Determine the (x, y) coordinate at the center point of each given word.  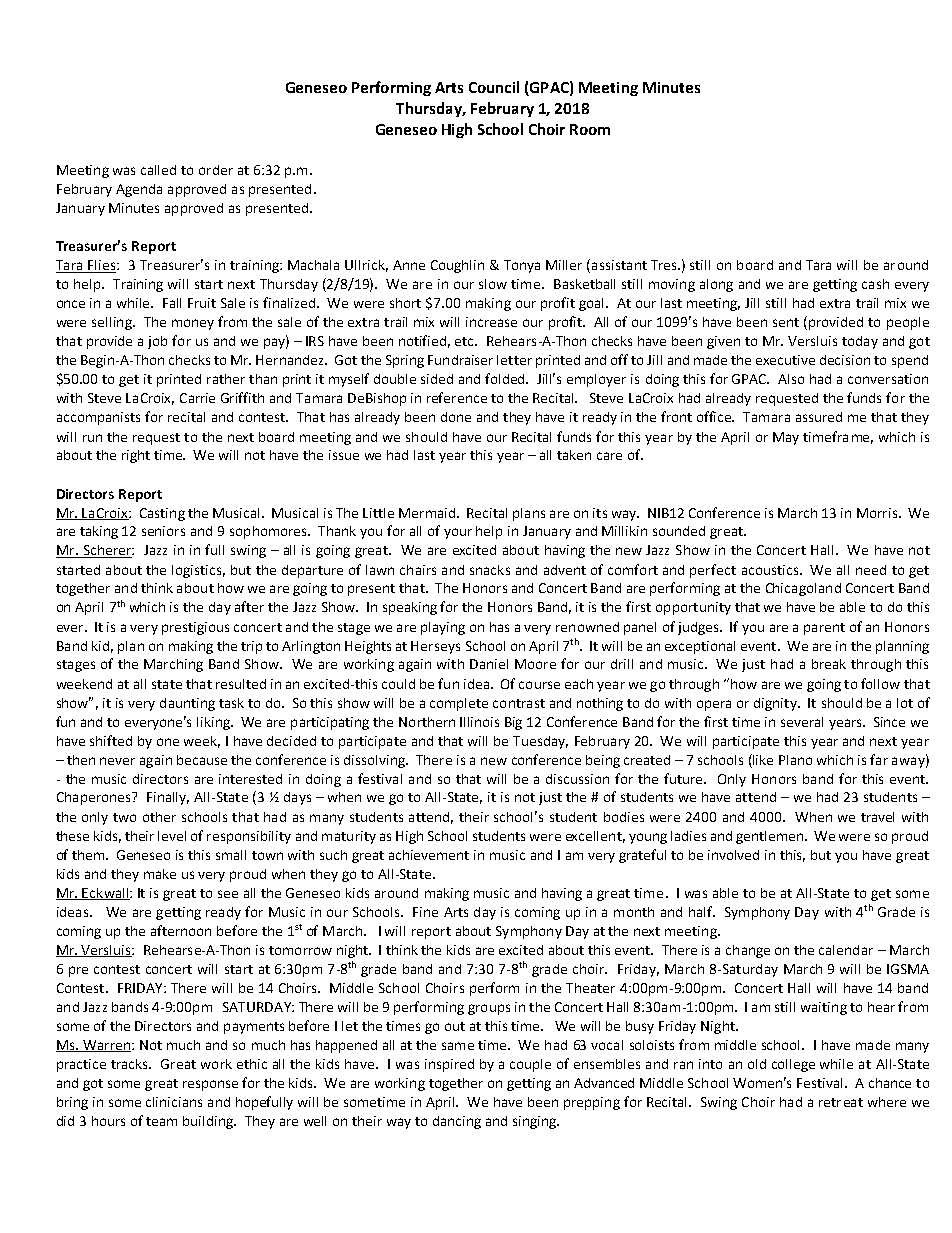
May (786, 438)
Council (494, 87)
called (158, 170)
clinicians (174, 1102)
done (456, 417)
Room (590, 129)
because (202, 760)
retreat (841, 1102)
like (762, 759)
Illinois (479, 722)
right (136, 456)
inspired (449, 1065)
